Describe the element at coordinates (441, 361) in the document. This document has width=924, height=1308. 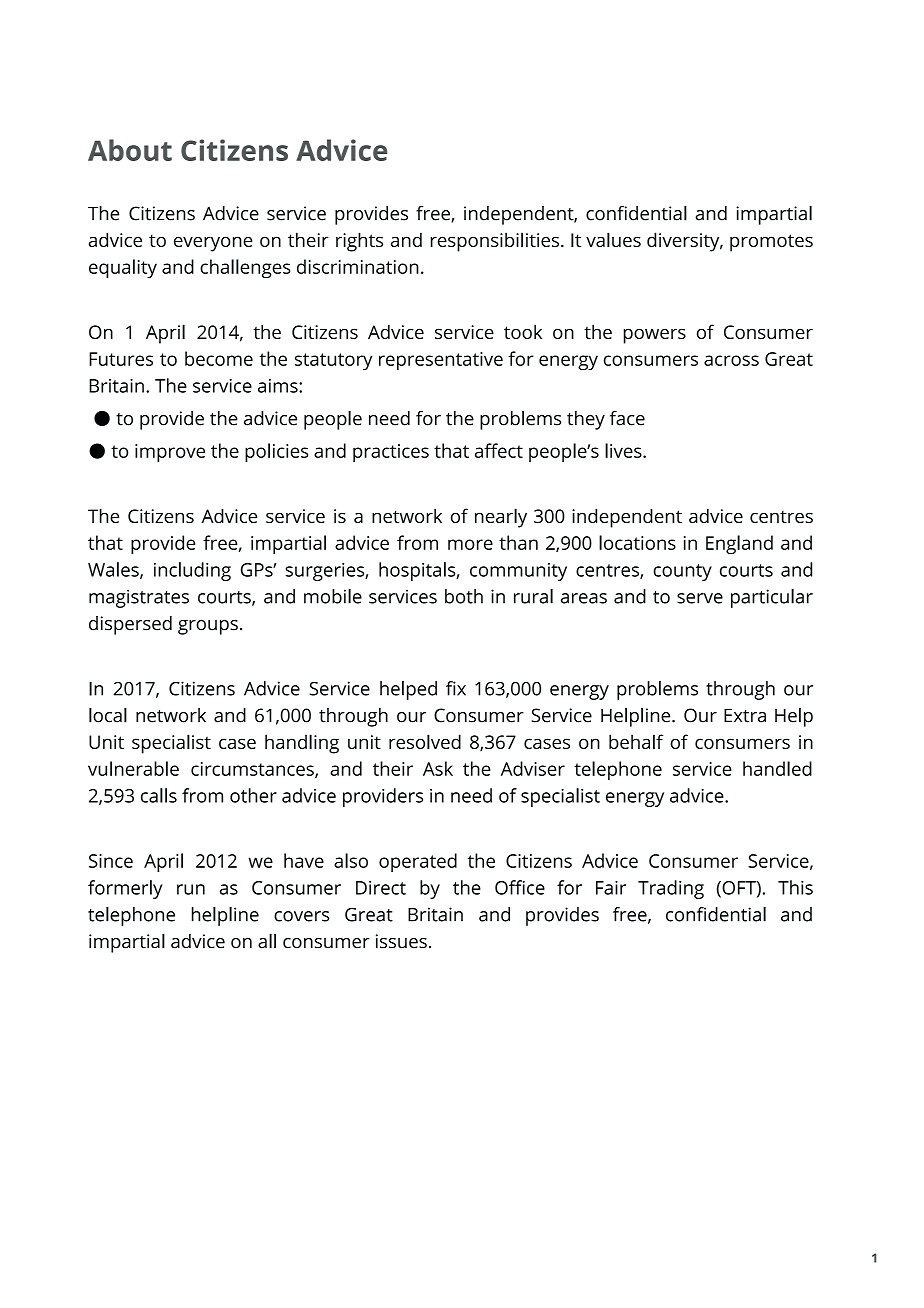
I see `representative` at that location.
